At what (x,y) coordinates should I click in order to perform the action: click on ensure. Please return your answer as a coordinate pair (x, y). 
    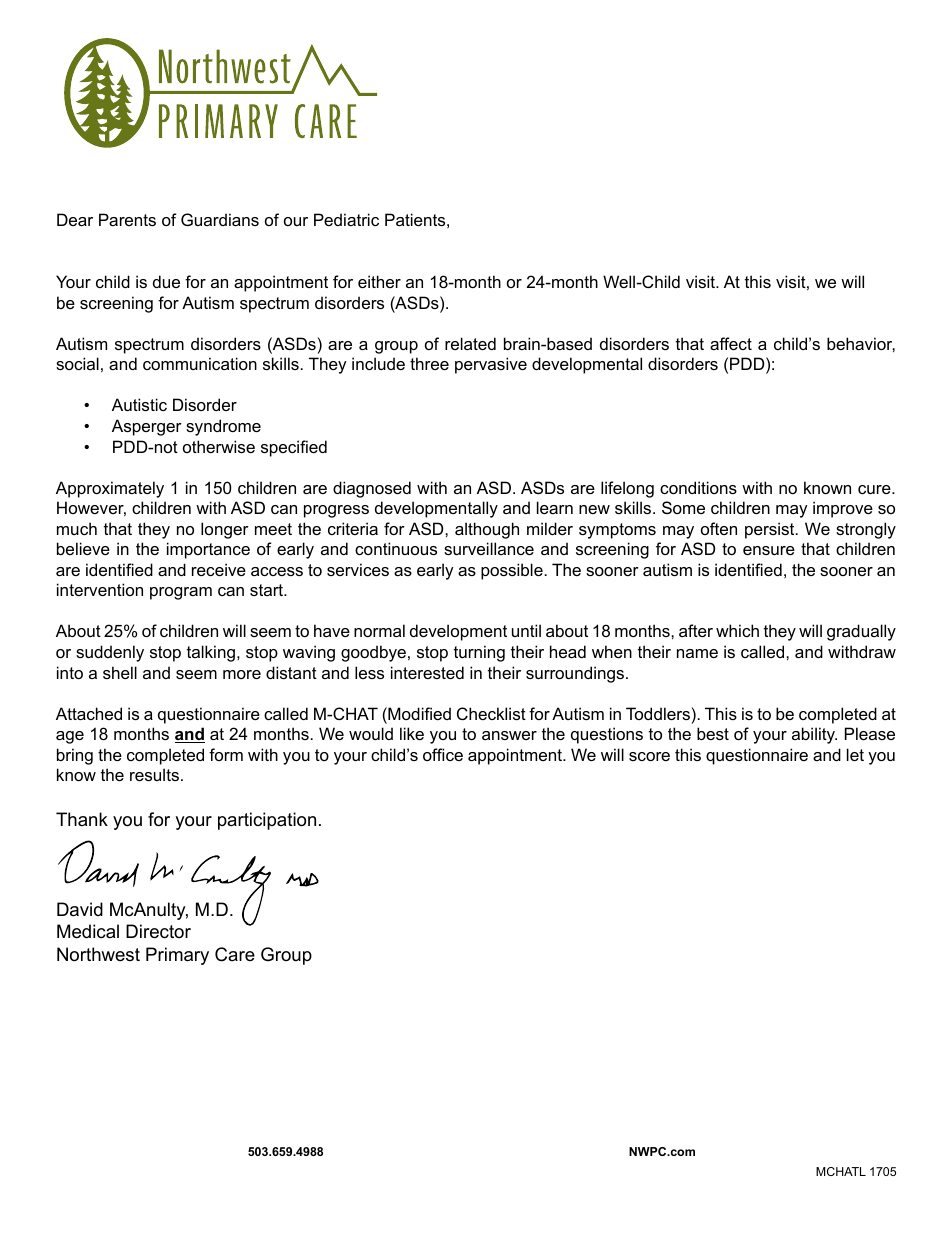
    Looking at the image, I should click on (769, 550).
